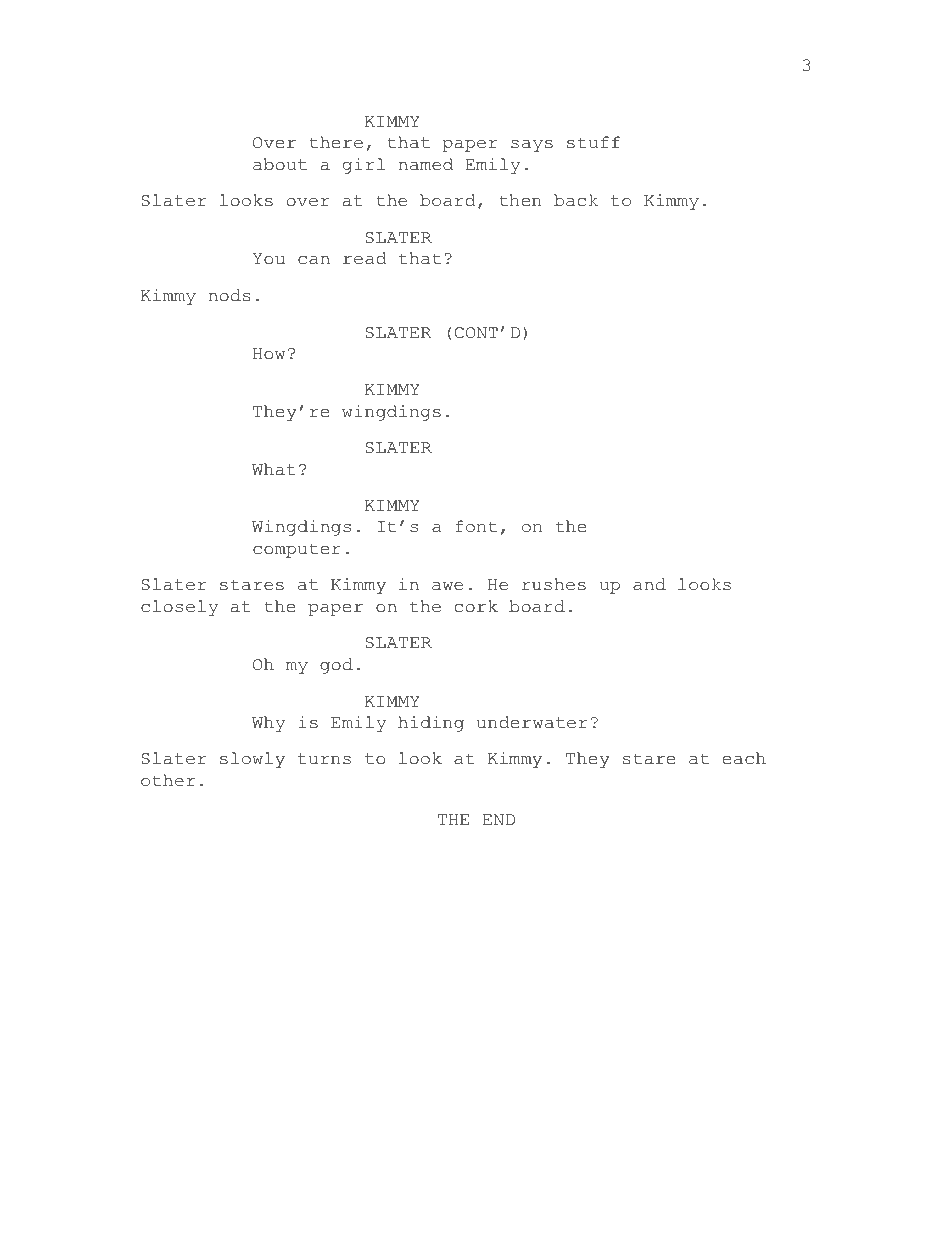 Image resolution: width=952 pixels, height=1233 pixels. Describe the element at coordinates (499, 819) in the screenshot. I see `END` at that location.
